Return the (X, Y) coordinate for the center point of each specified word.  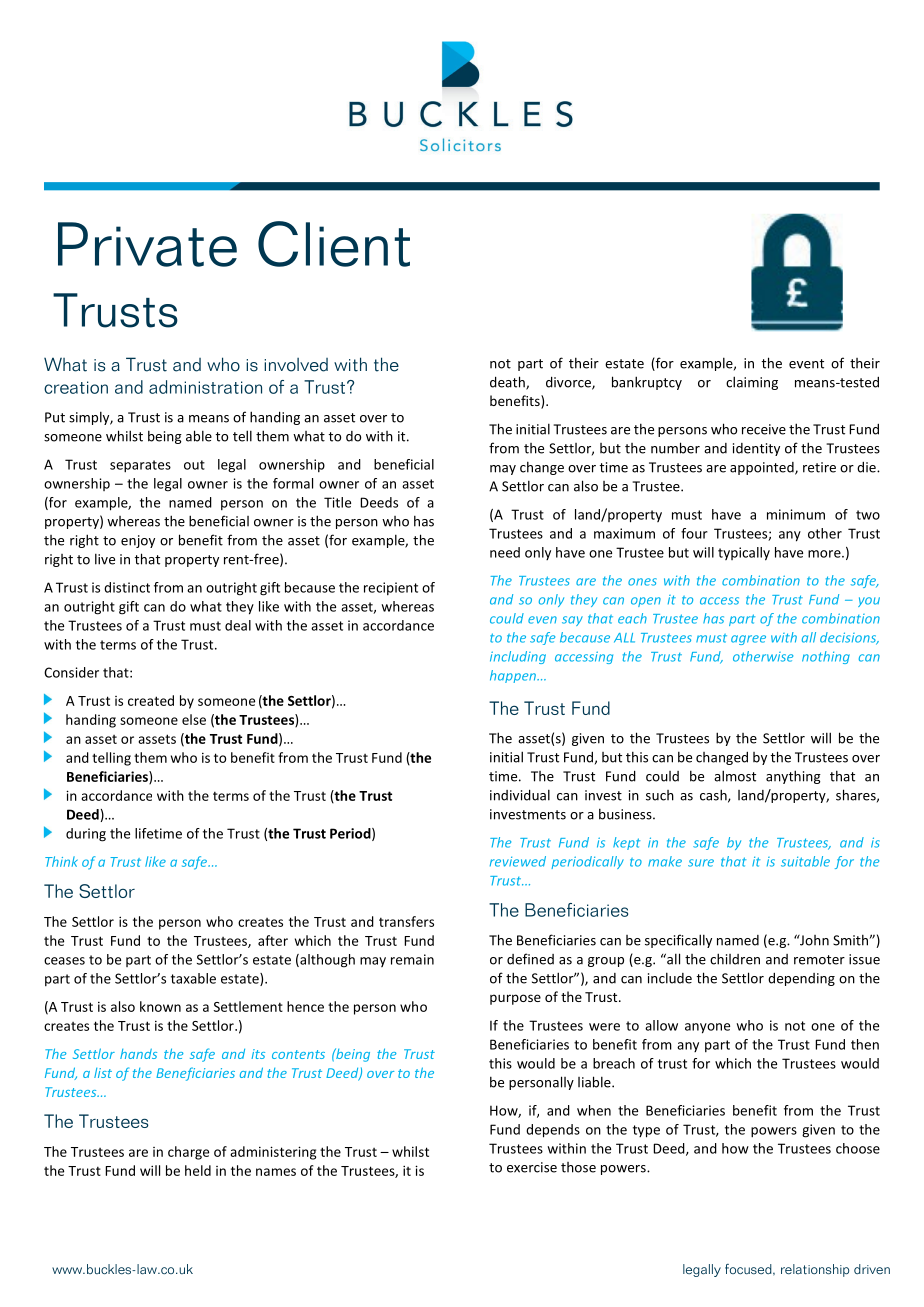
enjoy (138, 541)
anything (793, 777)
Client (334, 244)
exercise (532, 1167)
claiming (752, 383)
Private (147, 244)
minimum (796, 514)
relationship (815, 1270)
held (198, 1170)
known (160, 1006)
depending (801, 979)
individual (520, 795)
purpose (515, 999)
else (194, 719)
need (505, 552)
